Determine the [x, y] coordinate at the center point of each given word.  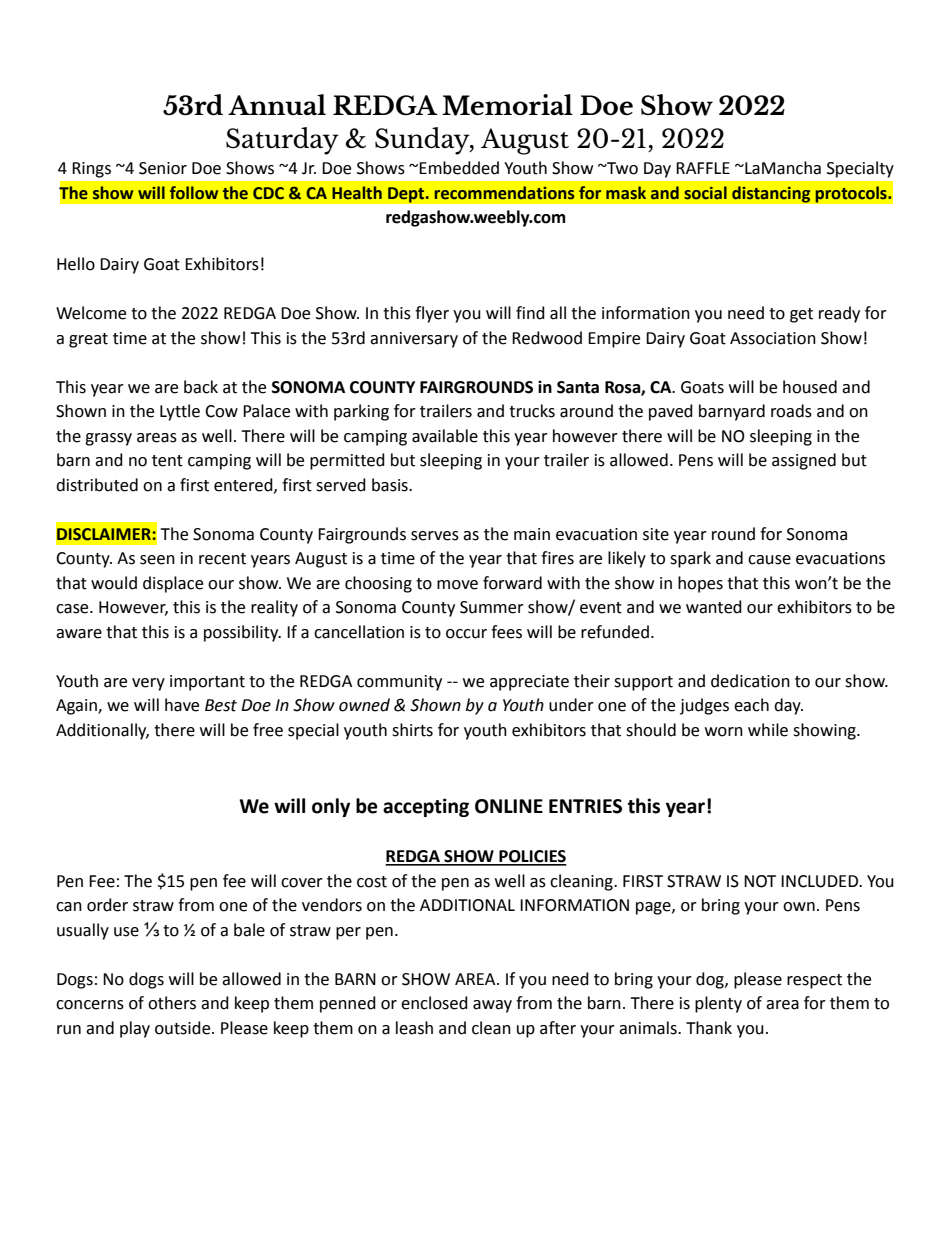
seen [157, 560]
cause [769, 560]
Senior [163, 168]
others [172, 1003]
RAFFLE [703, 168]
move [457, 585]
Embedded [459, 168]
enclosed [434, 1003]
